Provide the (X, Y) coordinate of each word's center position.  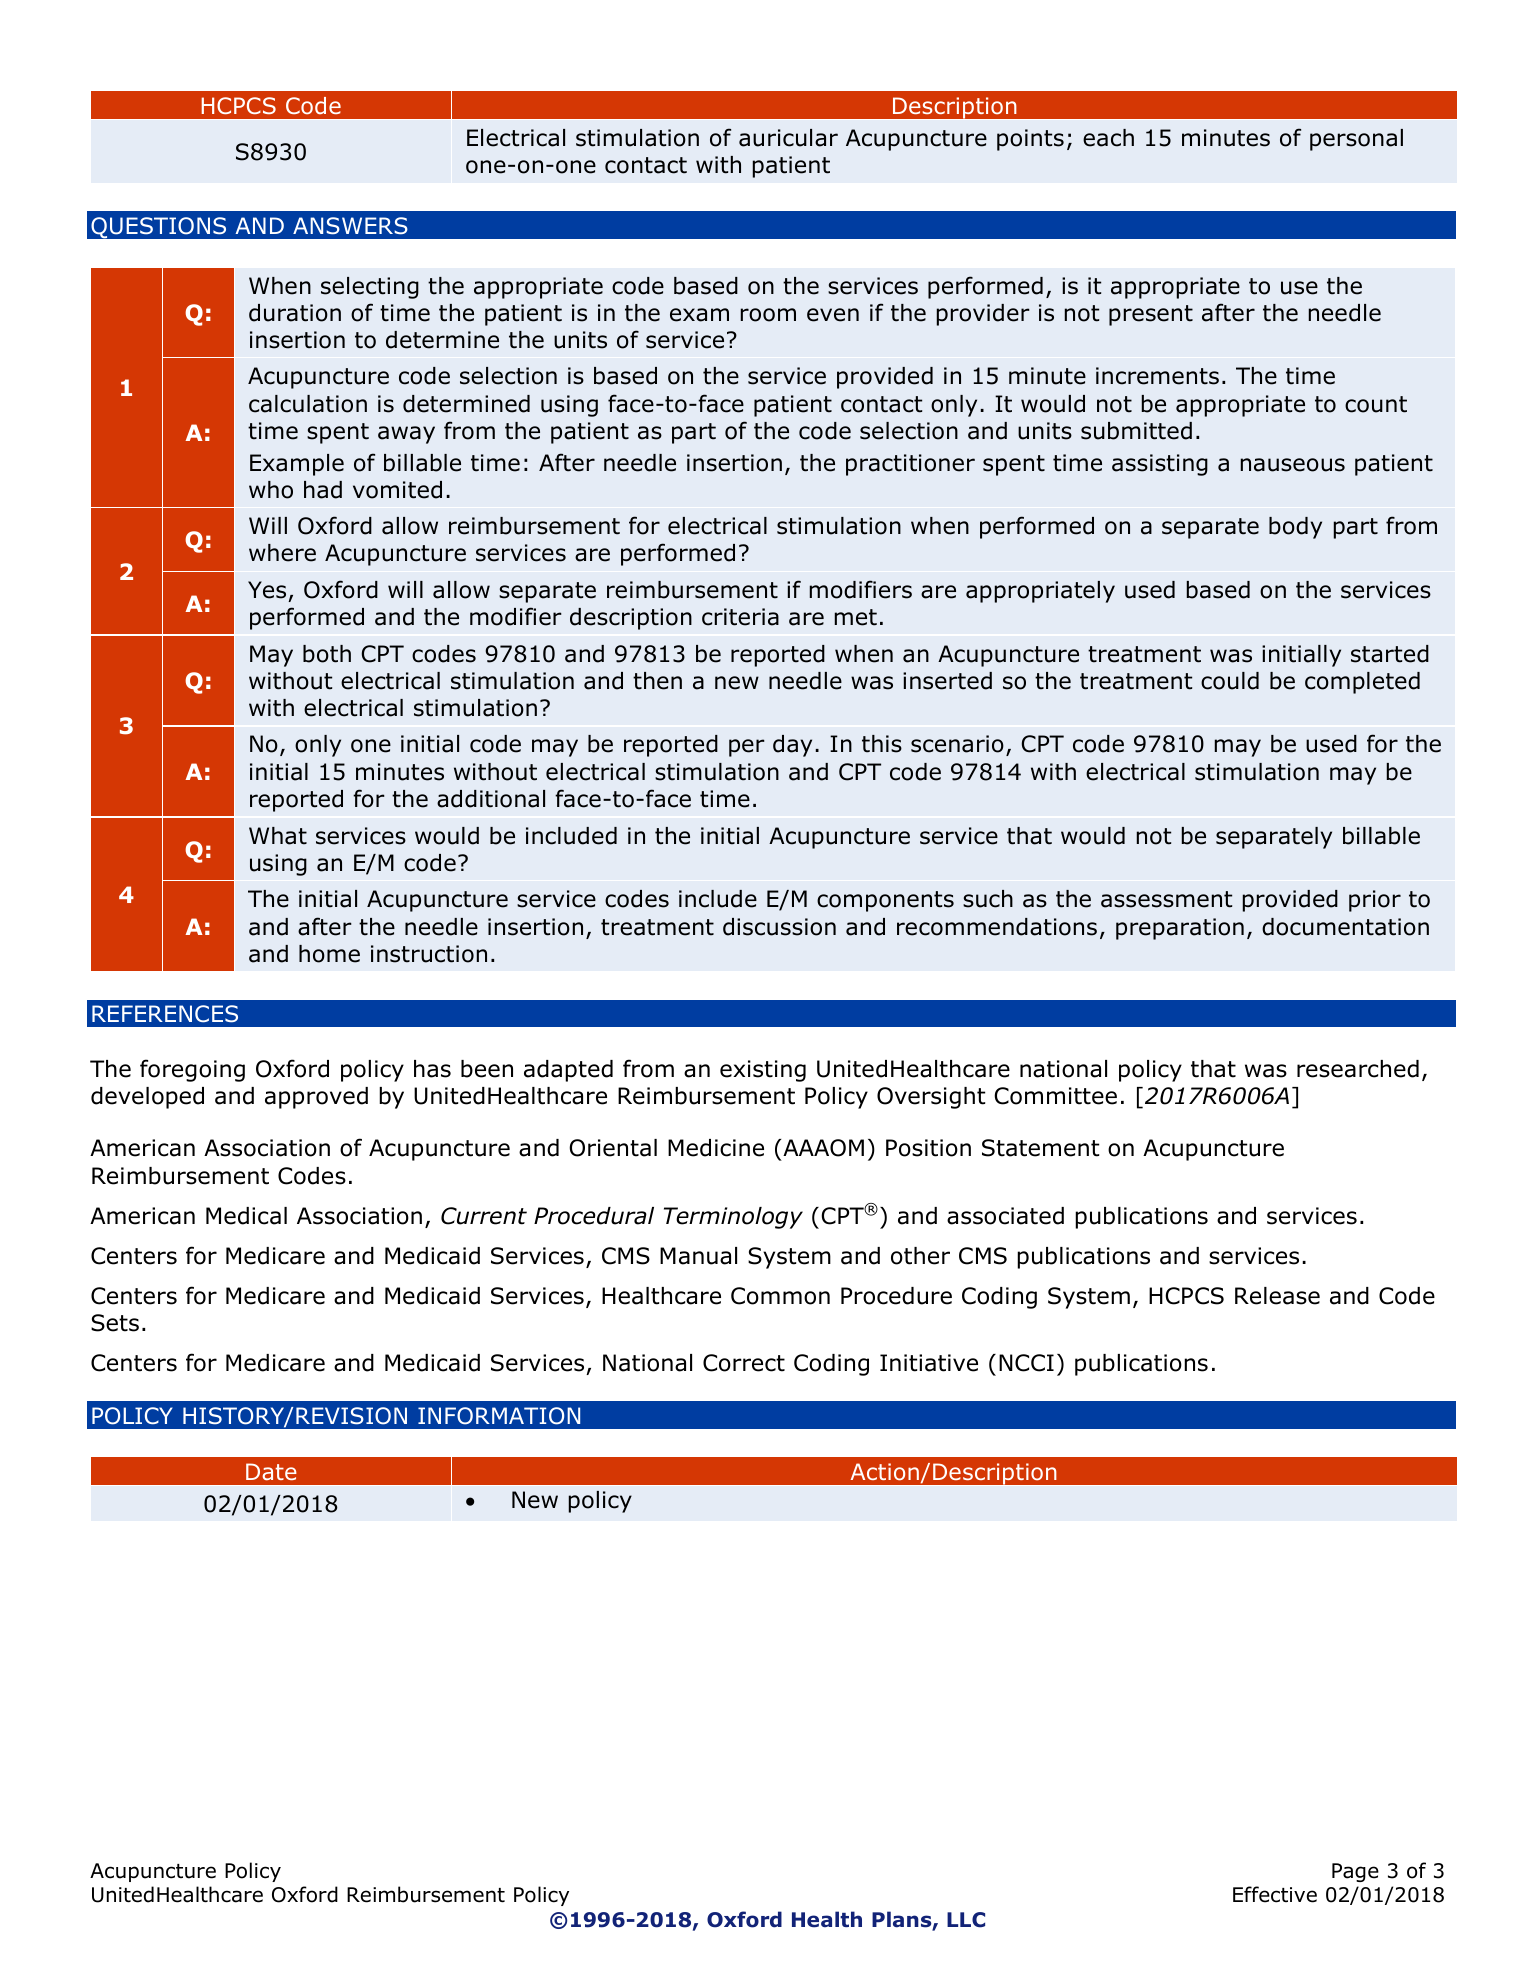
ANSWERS (350, 226)
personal (1356, 140)
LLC (966, 1920)
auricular (788, 138)
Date (271, 1472)
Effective (1275, 1894)
